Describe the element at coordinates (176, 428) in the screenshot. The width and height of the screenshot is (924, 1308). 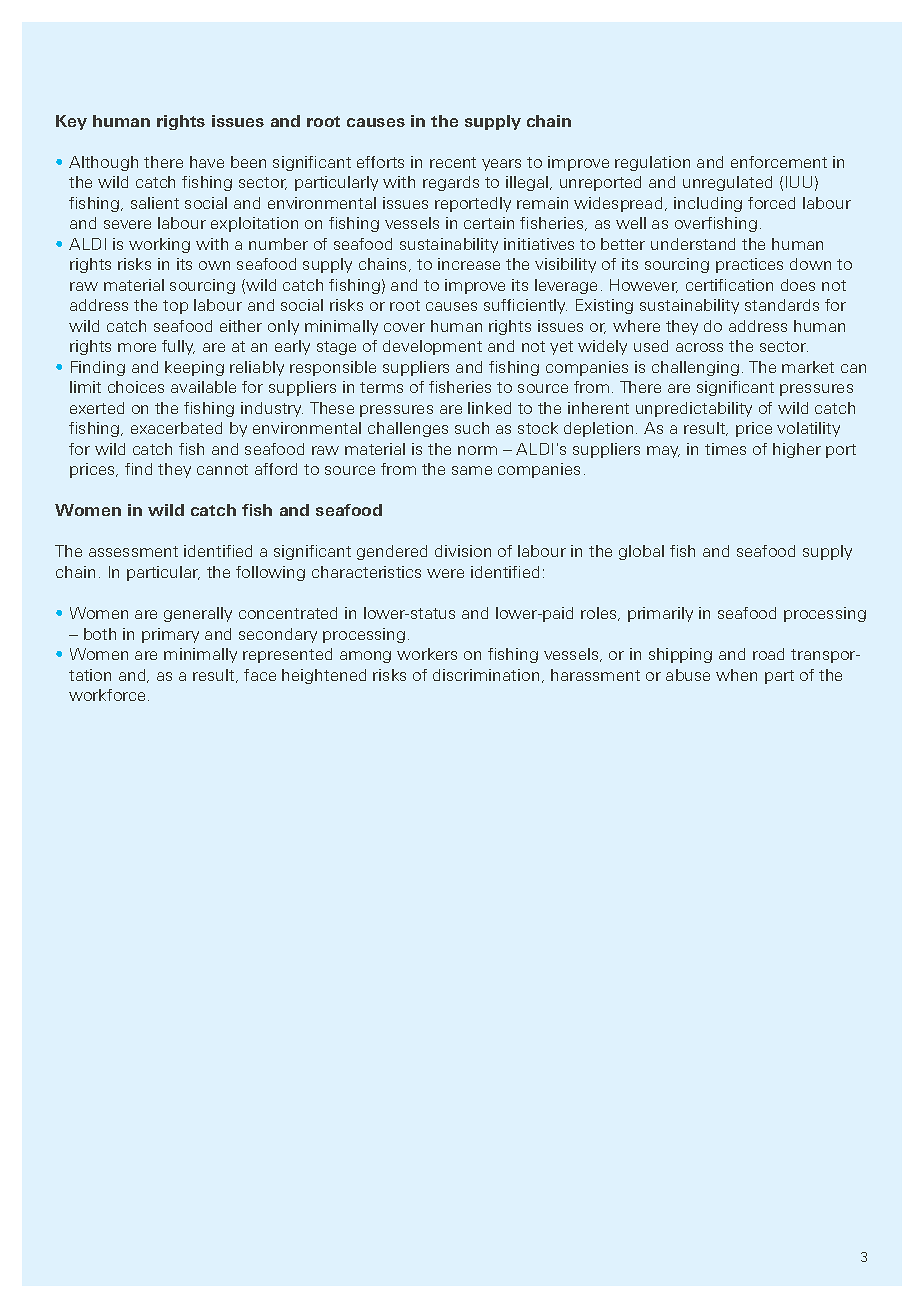
I see `exacerbated` at that location.
